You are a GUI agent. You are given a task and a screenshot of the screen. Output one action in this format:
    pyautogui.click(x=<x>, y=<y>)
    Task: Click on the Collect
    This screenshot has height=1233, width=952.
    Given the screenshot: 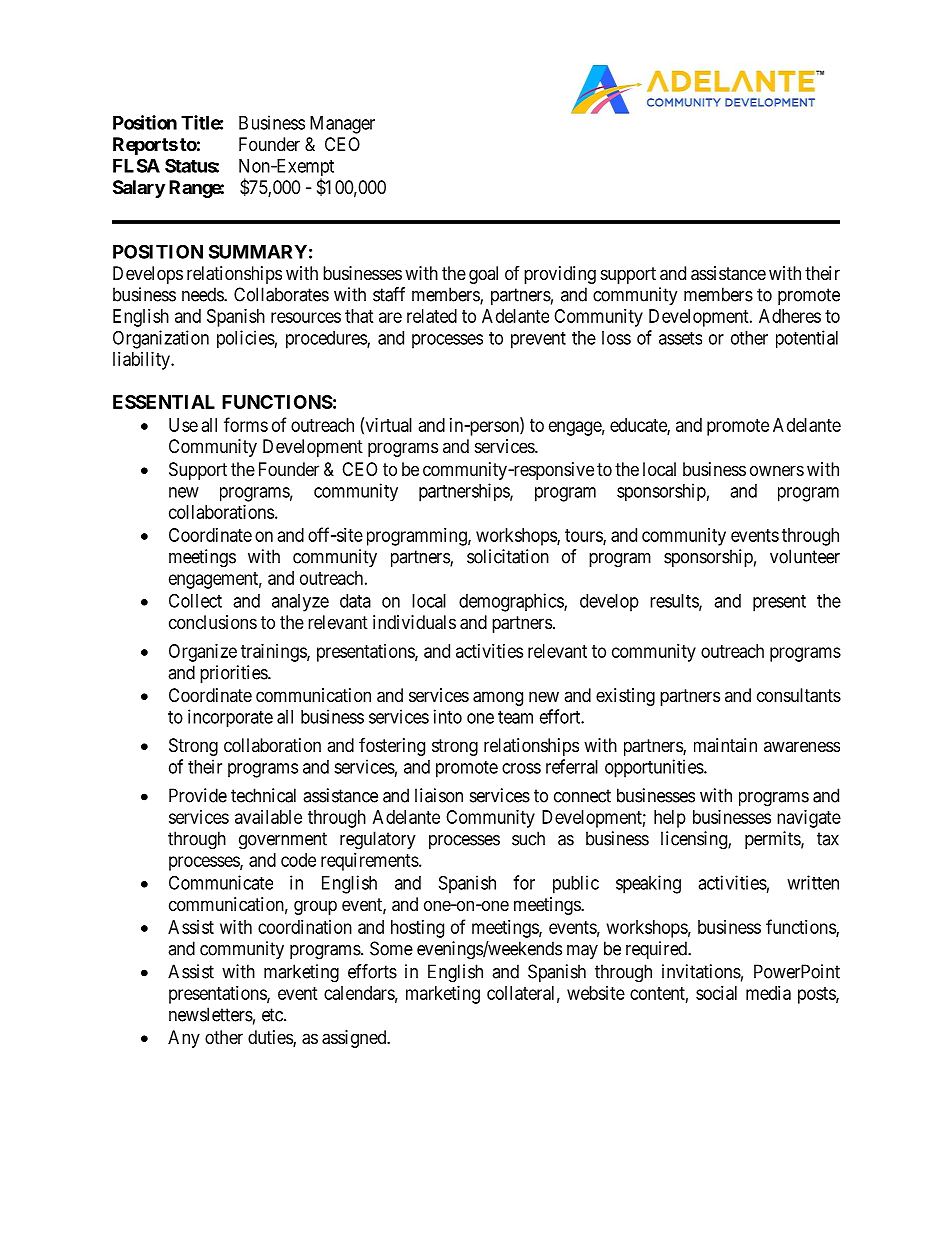 What is the action you would take?
    pyautogui.click(x=195, y=600)
